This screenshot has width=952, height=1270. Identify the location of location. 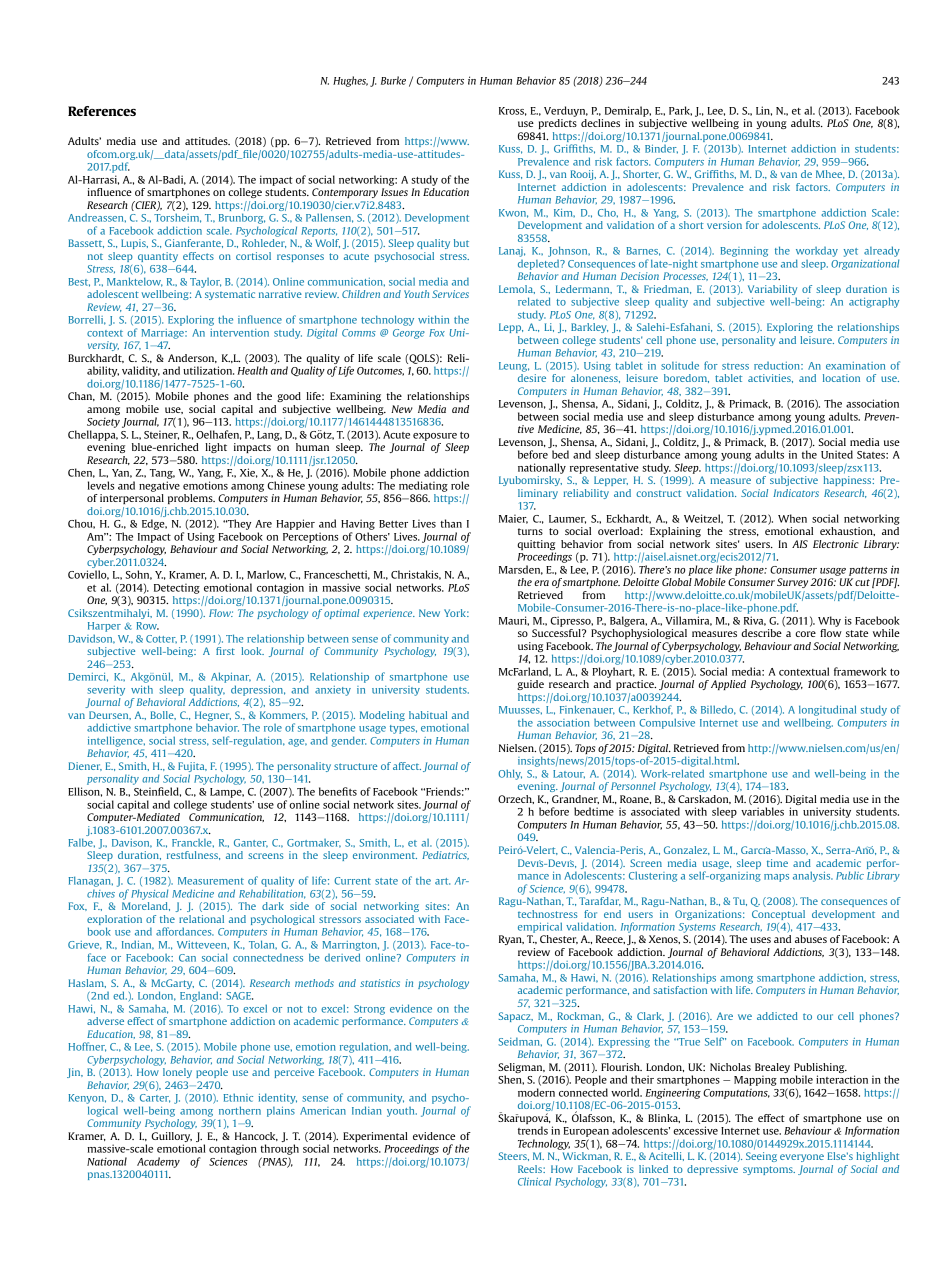
(841, 378).
